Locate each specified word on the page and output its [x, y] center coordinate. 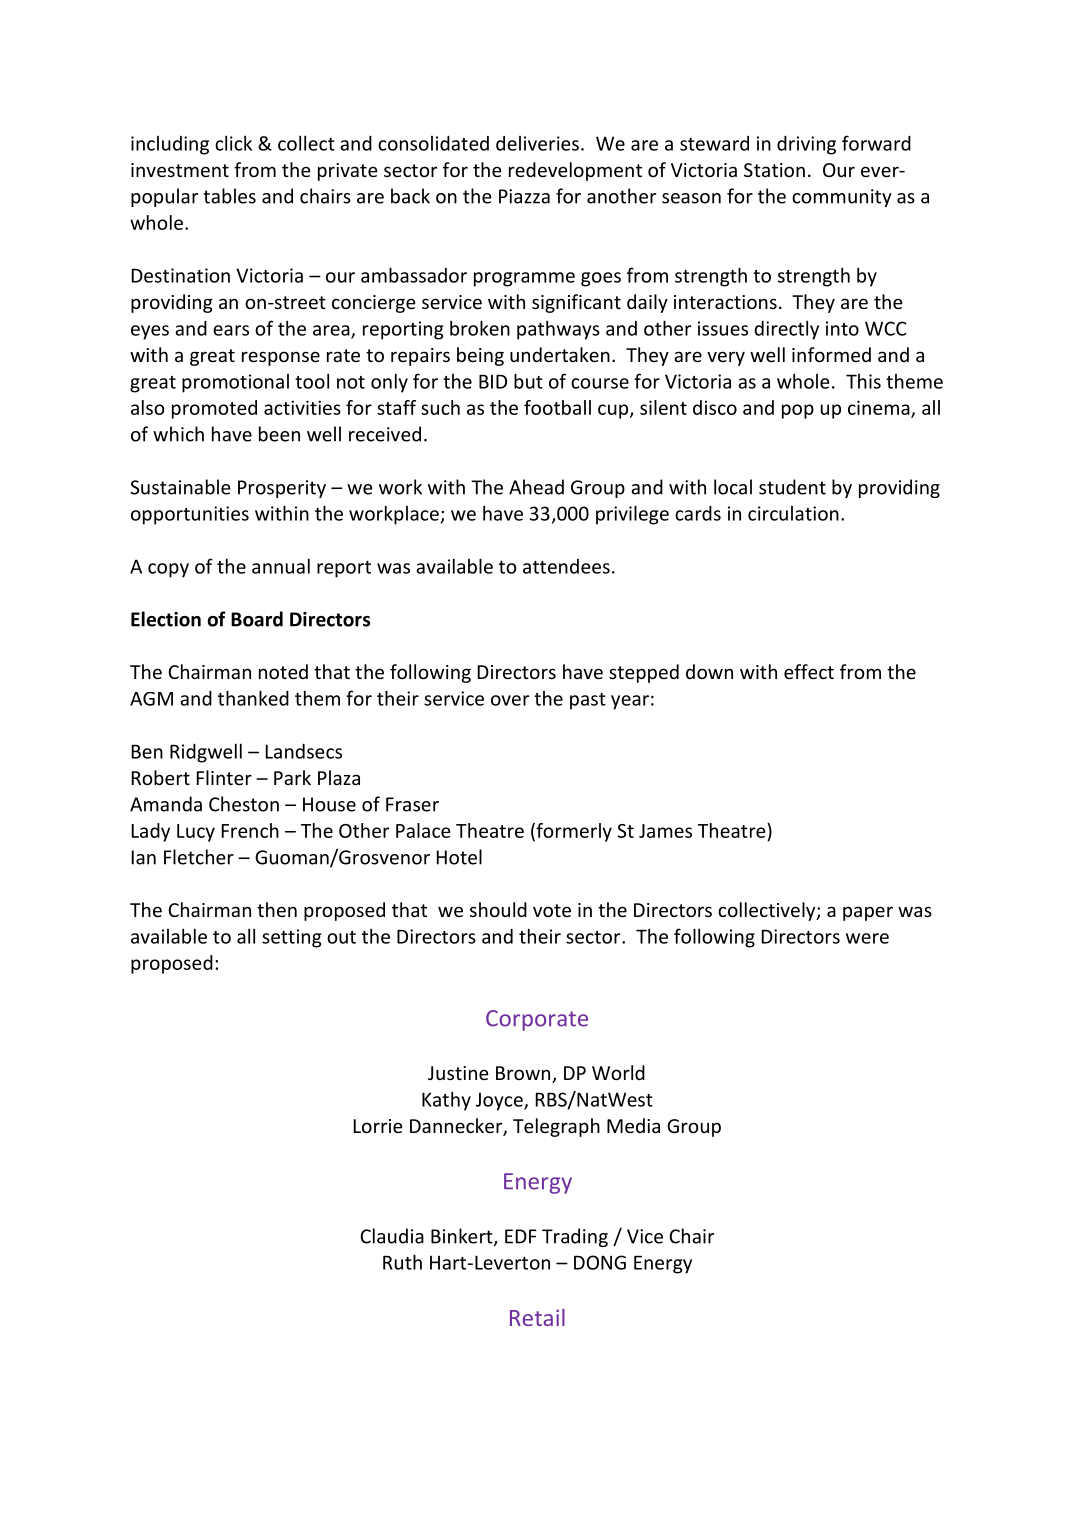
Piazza [524, 196]
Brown [524, 1074]
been [279, 434]
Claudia [392, 1236]
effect [809, 671]
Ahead [536, 487]
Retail [537, 1317]
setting [292, 938]
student [792, 487]
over [510, 700]
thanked [253, 698]
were [867, 938]
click [233, 143]
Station [774, 170]
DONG [600, 1262]
